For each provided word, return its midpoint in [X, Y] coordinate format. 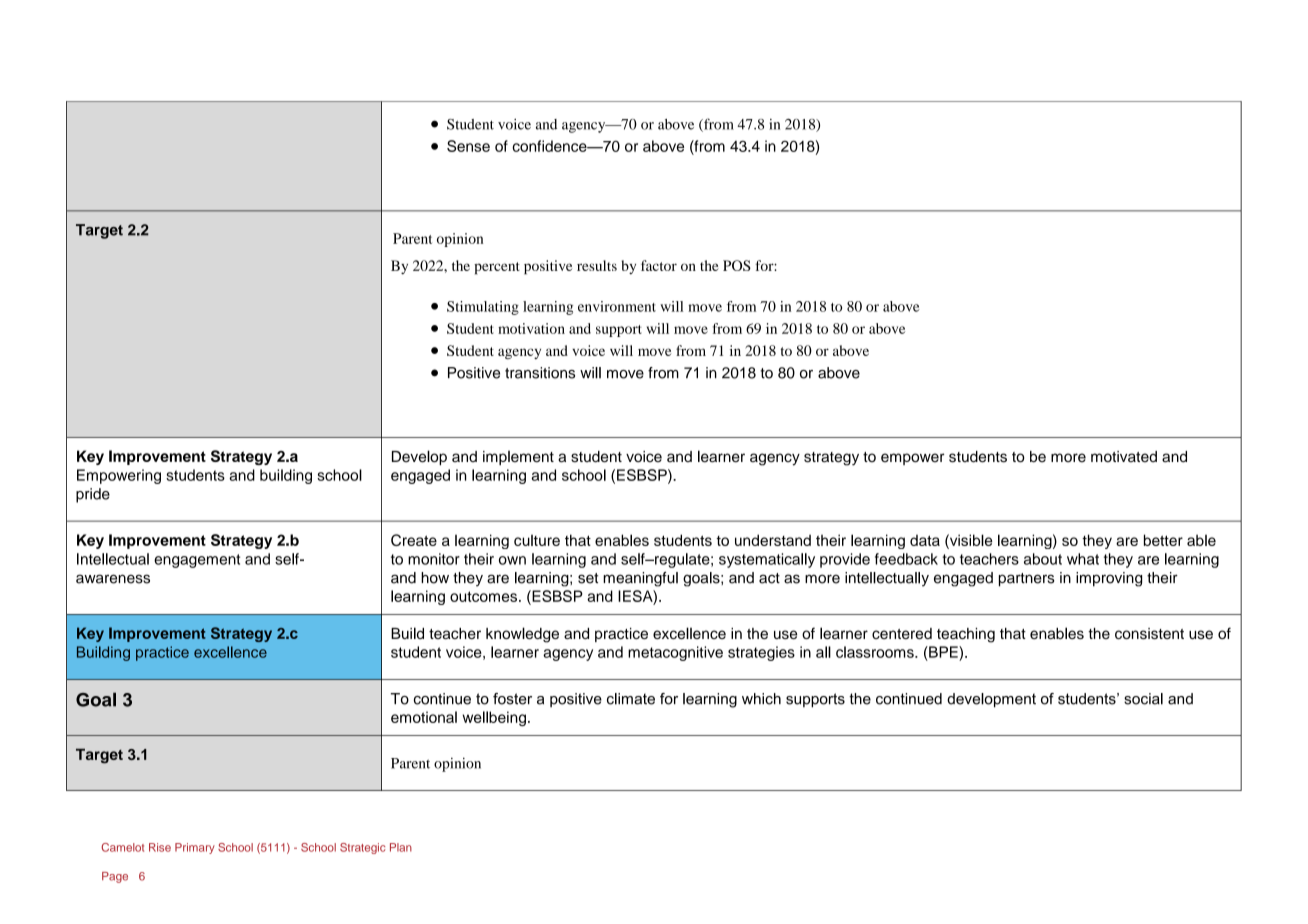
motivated [1124, 456]
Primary [195, 848]
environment [617, 306]
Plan [401, 847]
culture [537, 540]
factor [659, 265]
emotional [424, 717]
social [1143, 699]
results [597, 265]
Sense [468, 146]
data [925, 540]
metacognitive [675, 653]
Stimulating [483, 308]
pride [93, 495]
